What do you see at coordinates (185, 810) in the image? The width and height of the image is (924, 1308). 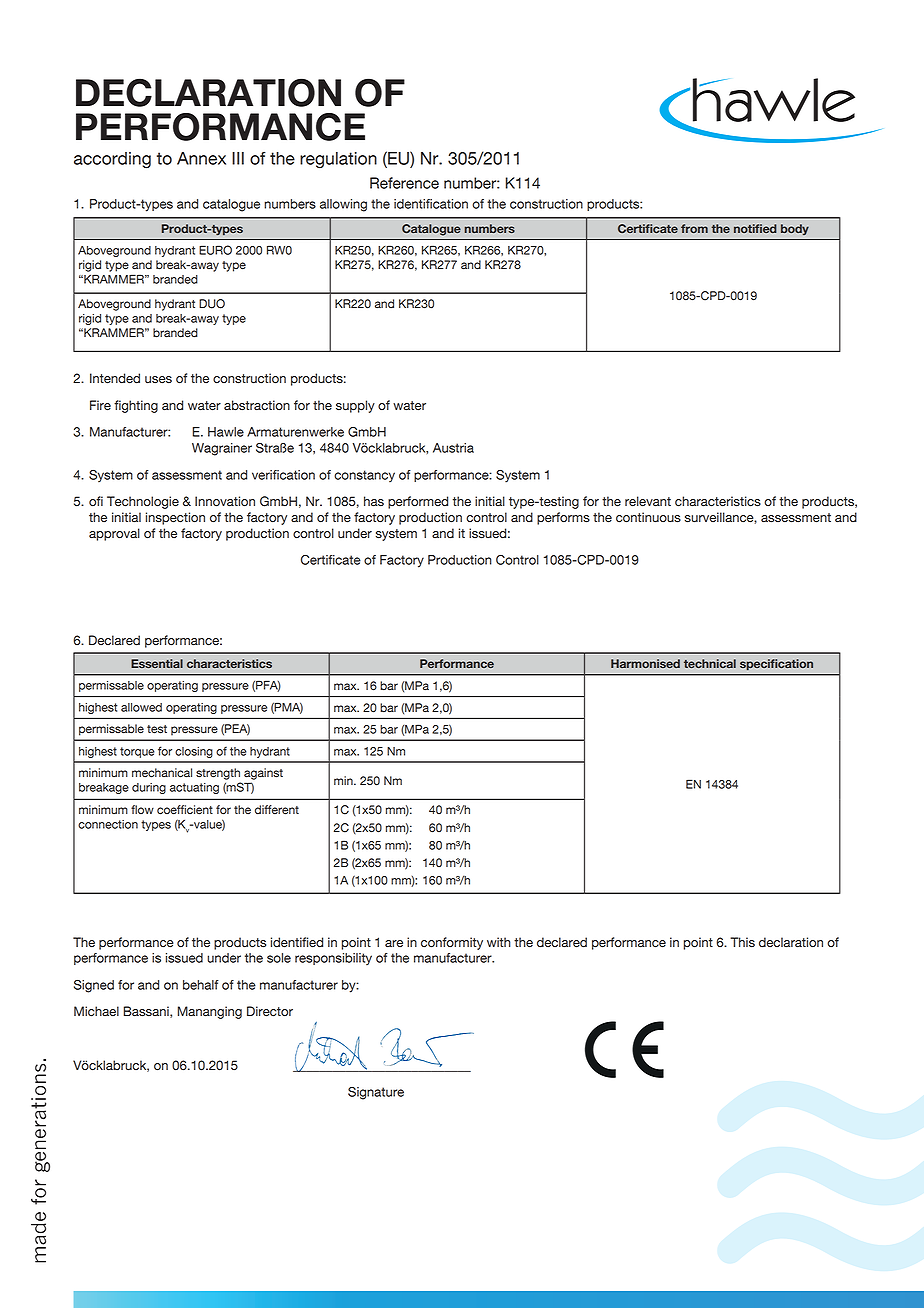 I see `coefficient` at bounding box center [185, 810].
